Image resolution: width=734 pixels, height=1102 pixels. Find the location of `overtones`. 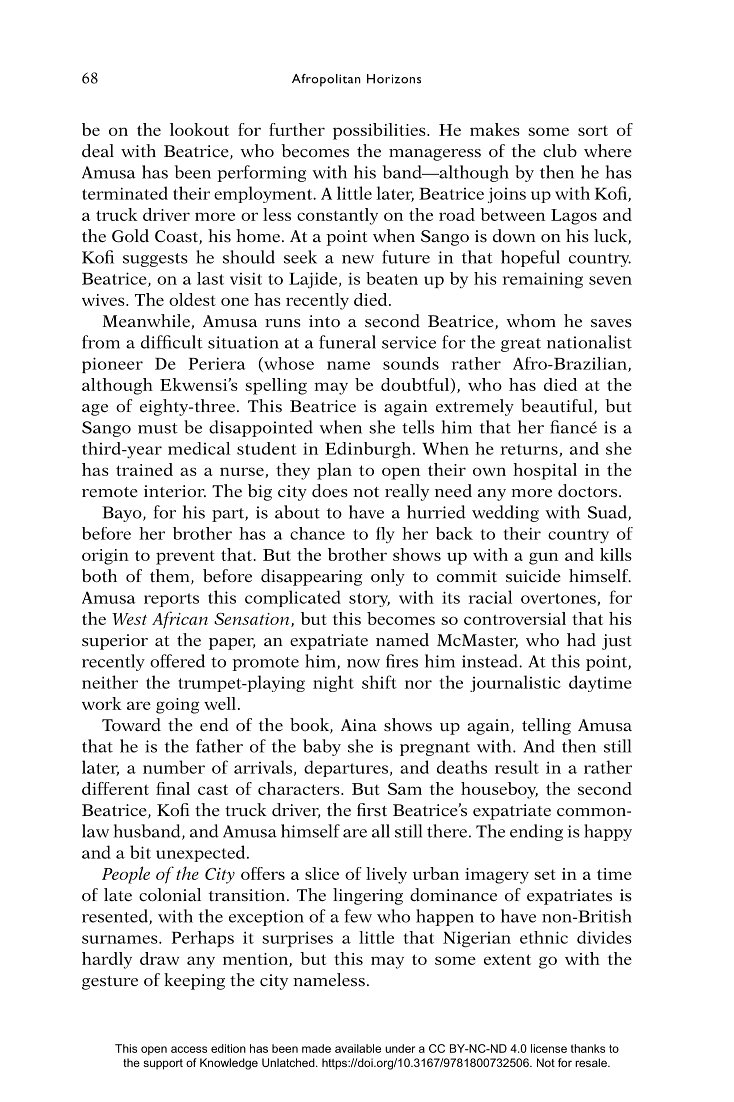

overtones is located at coordinates (559, 599).
